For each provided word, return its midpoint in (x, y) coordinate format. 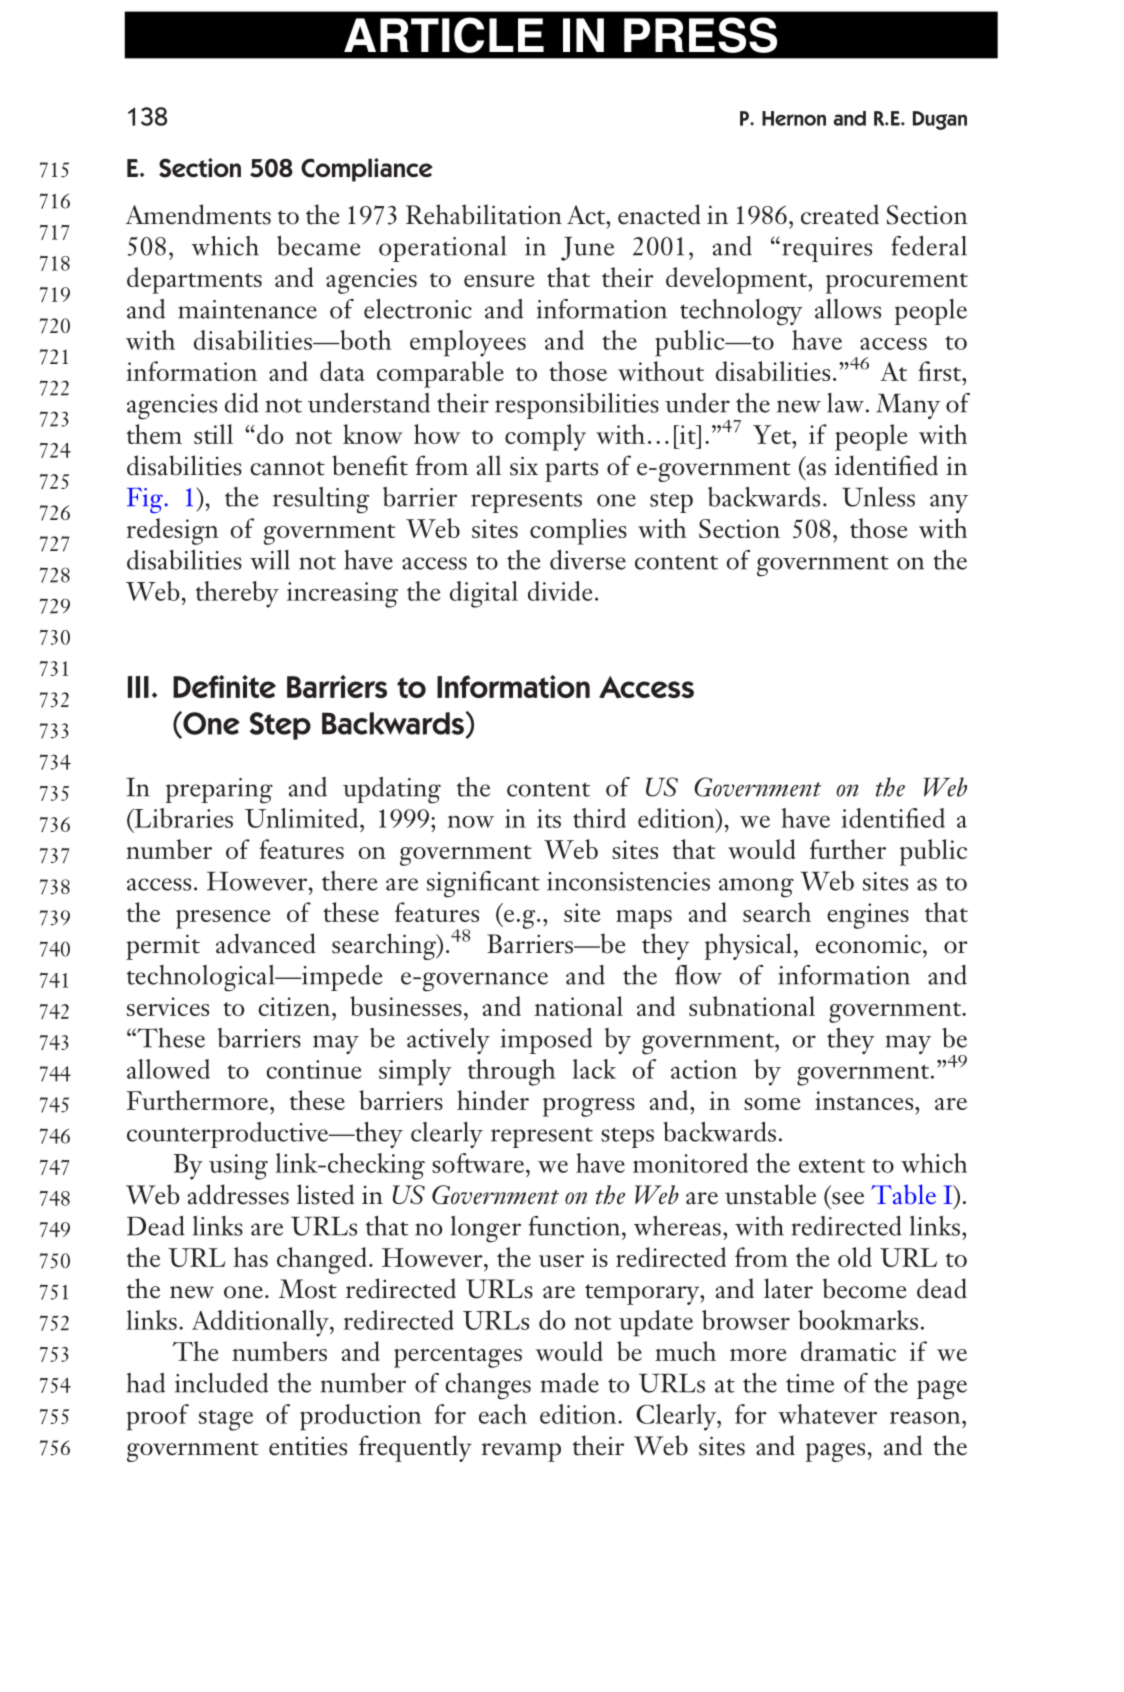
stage (226, 1420)
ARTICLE (444, 35)
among (756, 888)
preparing (219, 791)
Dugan (940, 120)
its (549, 818)
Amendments (198, 214)
